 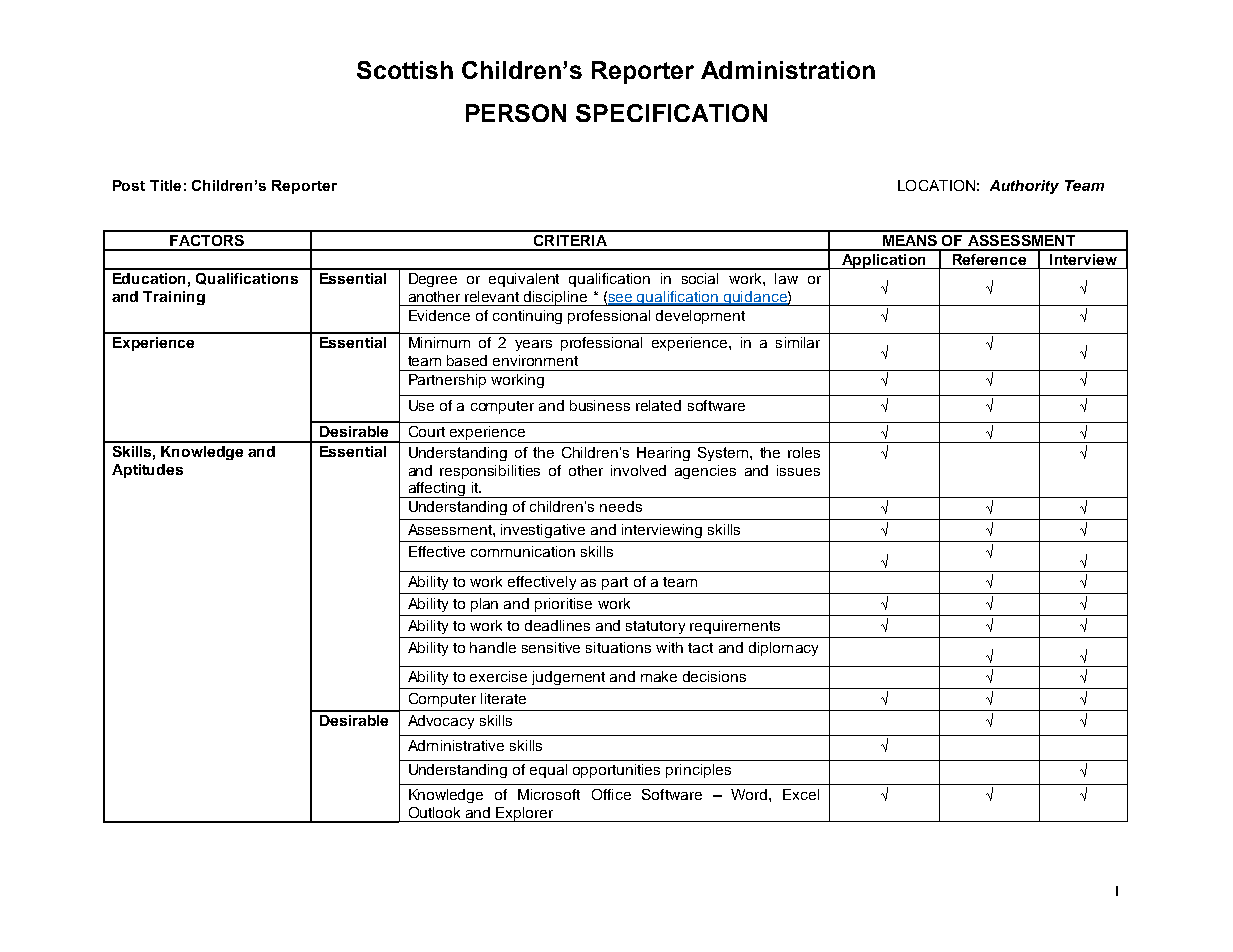 I want to click on Administration, so click(x=788, y=70).
